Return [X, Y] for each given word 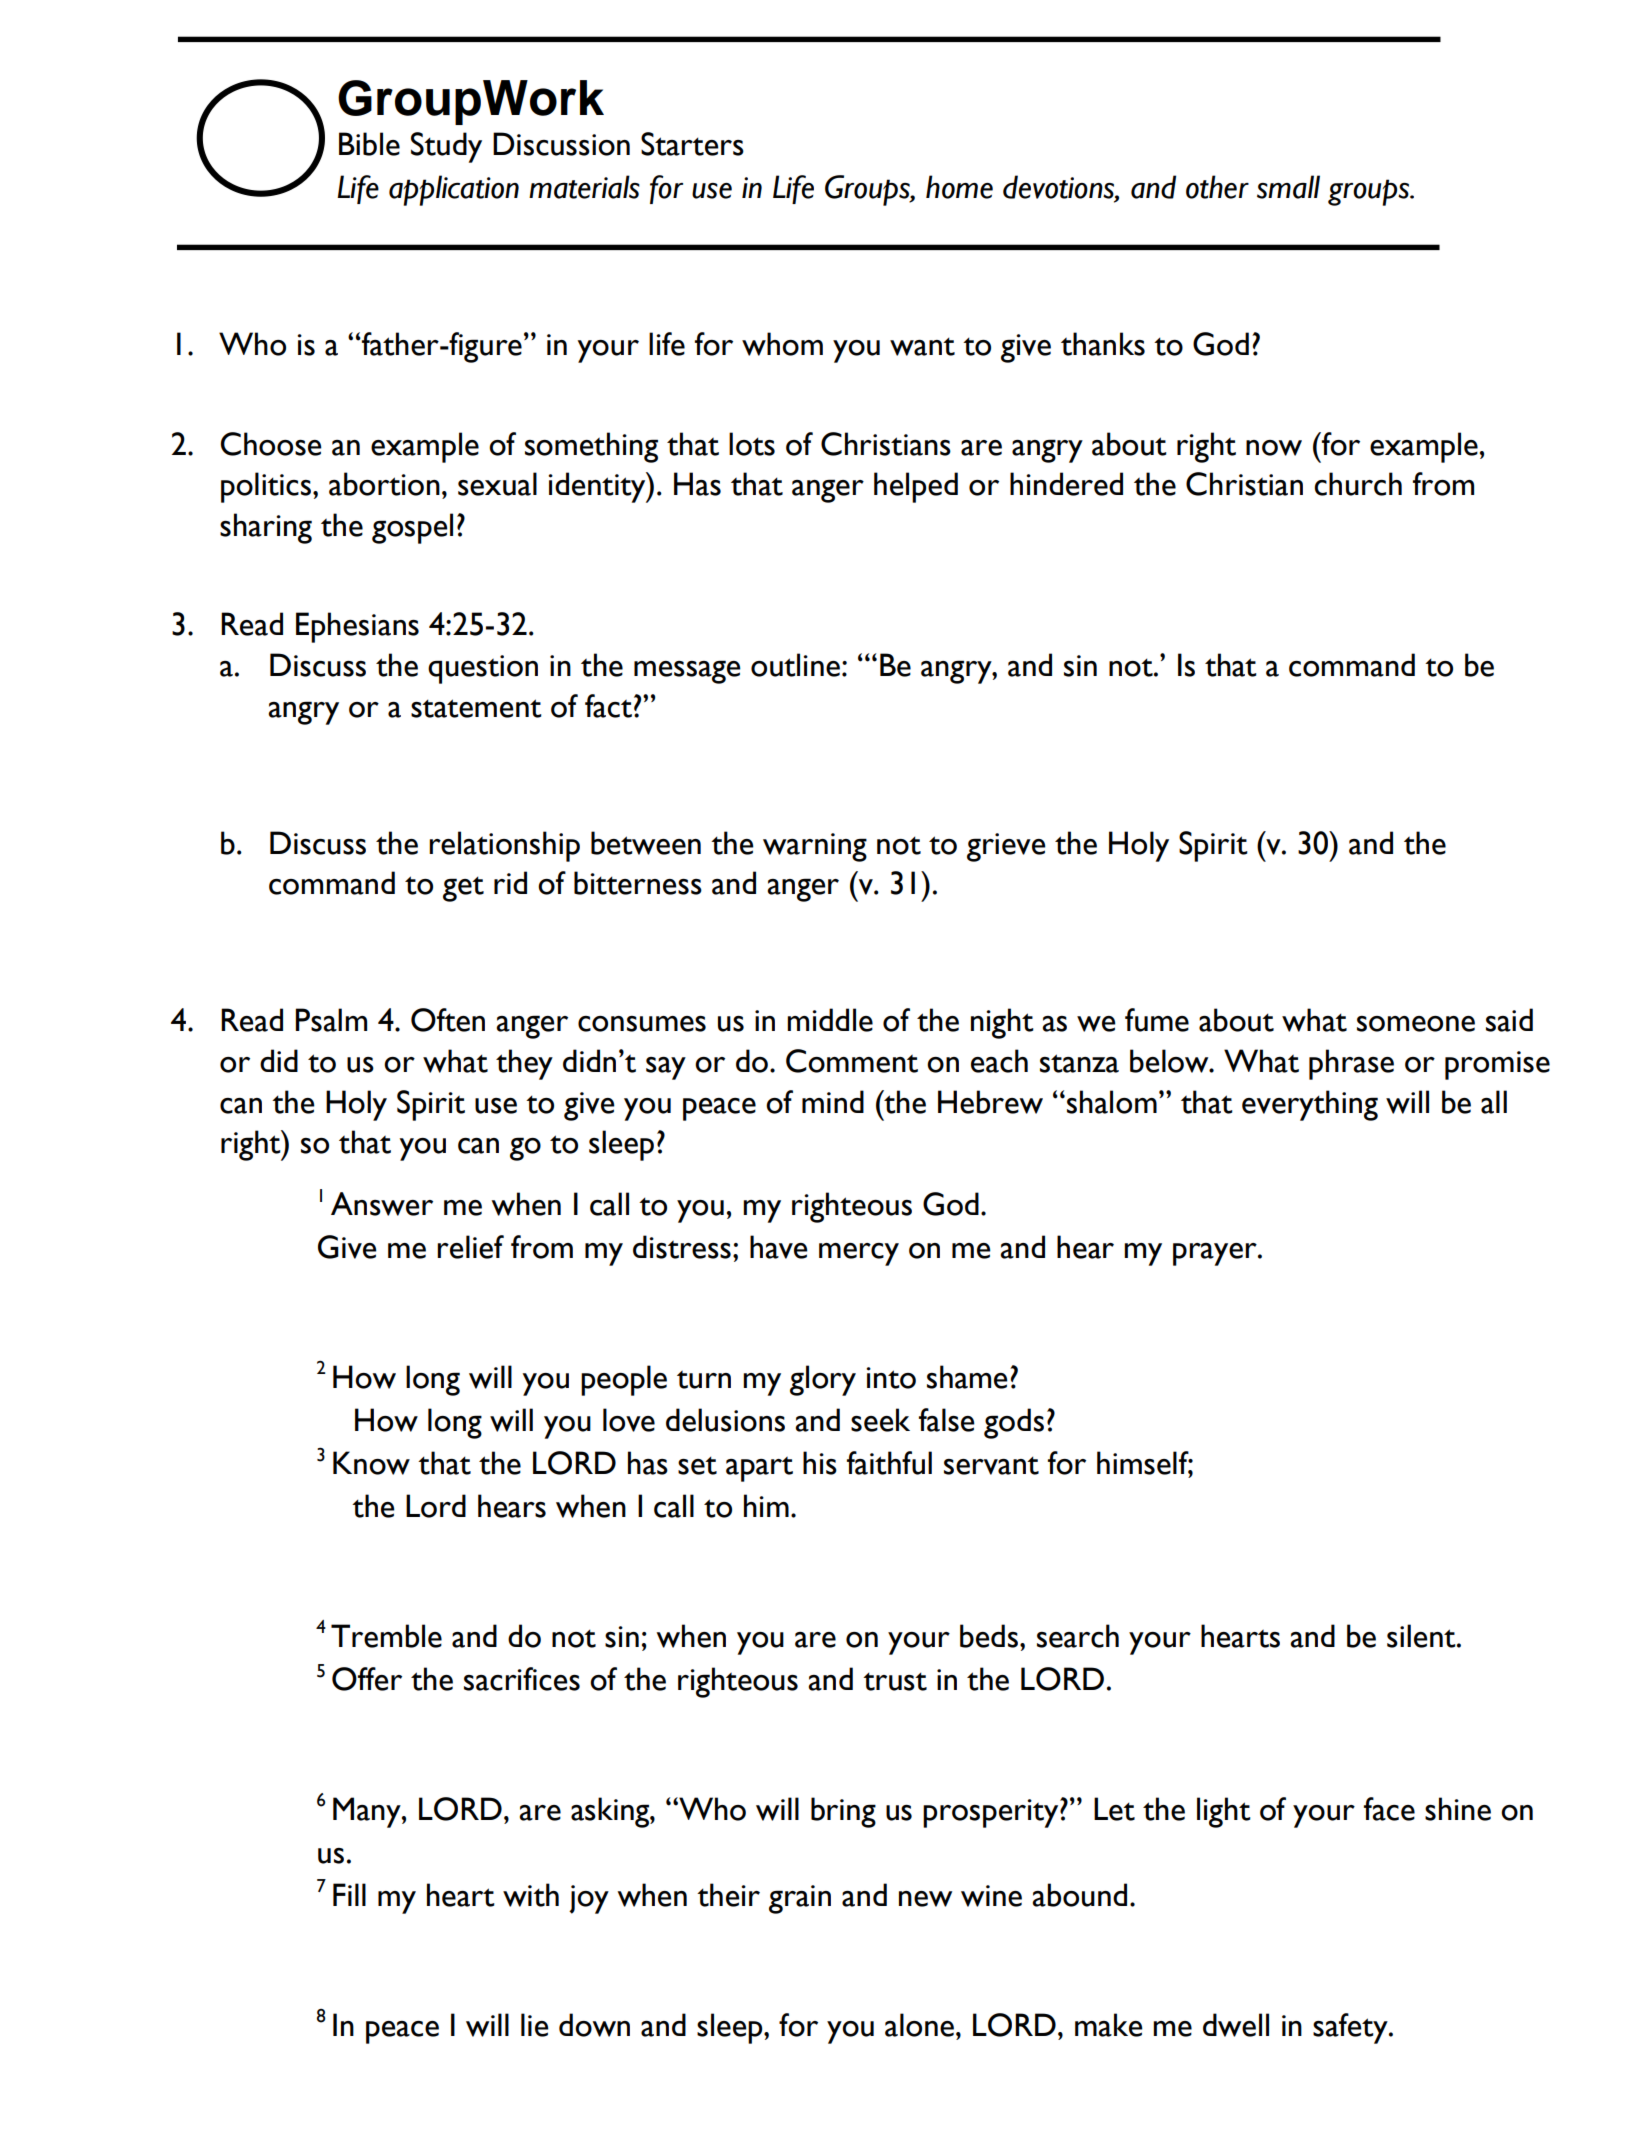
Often [448, 1020]
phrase [1351, 1064]
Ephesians [357, 627]
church [1358, 484]
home [959, 187]
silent [1422, 1636]
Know [371, 1463]
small [1288, 187]
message [687, 672]
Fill [349, 1894]
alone [919, 2025]
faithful [889, 1463]
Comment [852, 1061]
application [454, 190]
